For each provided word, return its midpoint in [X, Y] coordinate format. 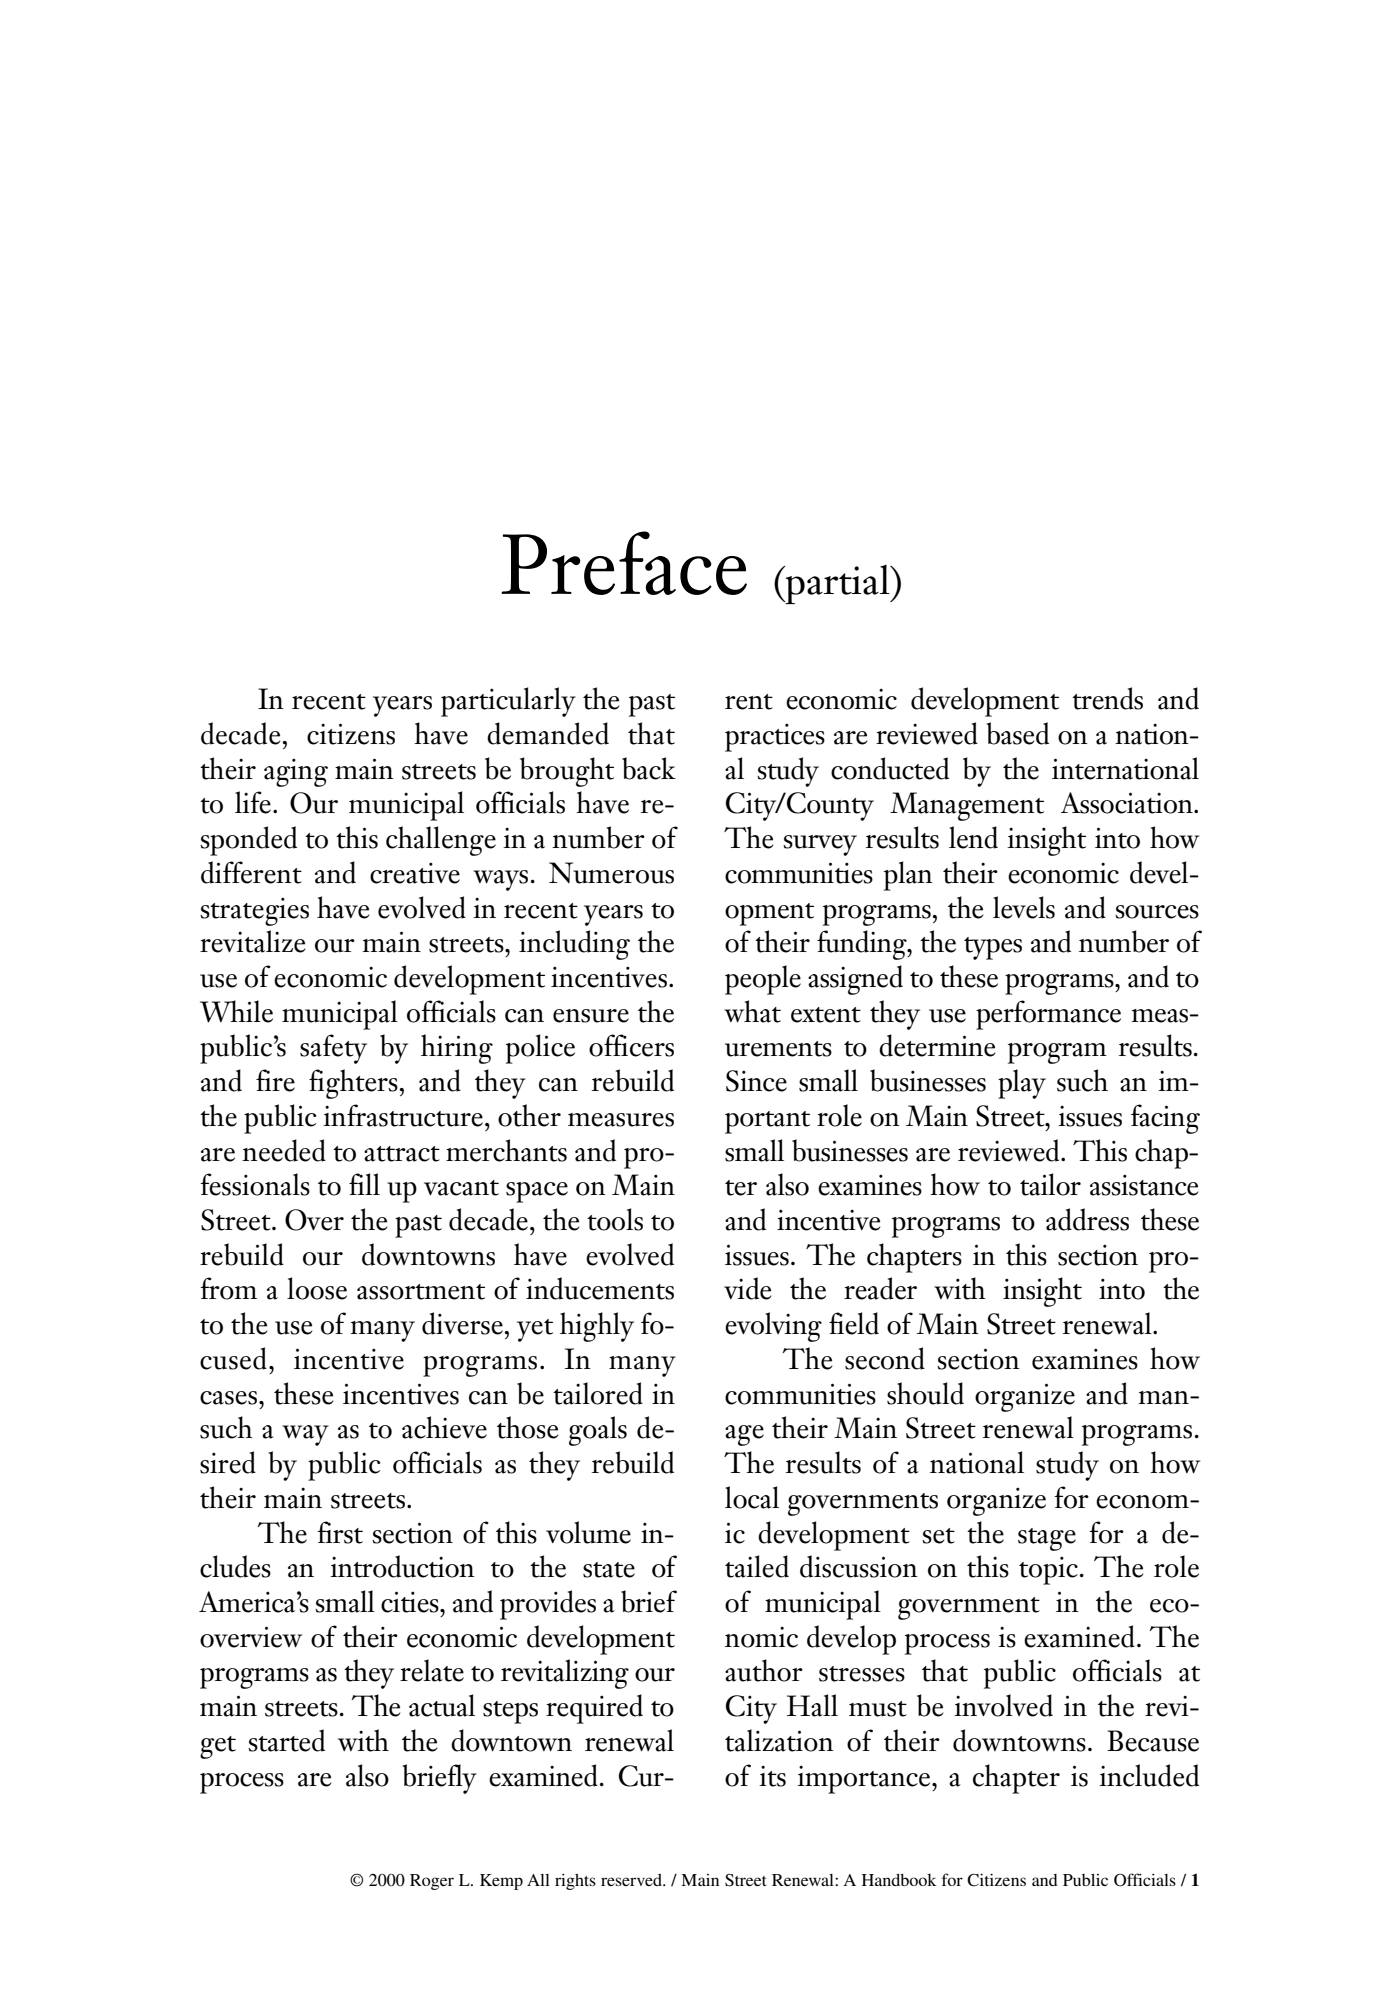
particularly [508, 702]
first [340, 1532]
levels [1024, 907]
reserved [632, 1880]
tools [615, 1219]
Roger [432, 1882]
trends [1107, 698]
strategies [254, 912]
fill [364, 1184]
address [1087, 1219]
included [1149, 1775]
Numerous [611, 873]
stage [1047, 1539]
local [752, 1497]
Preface [624, 563]
